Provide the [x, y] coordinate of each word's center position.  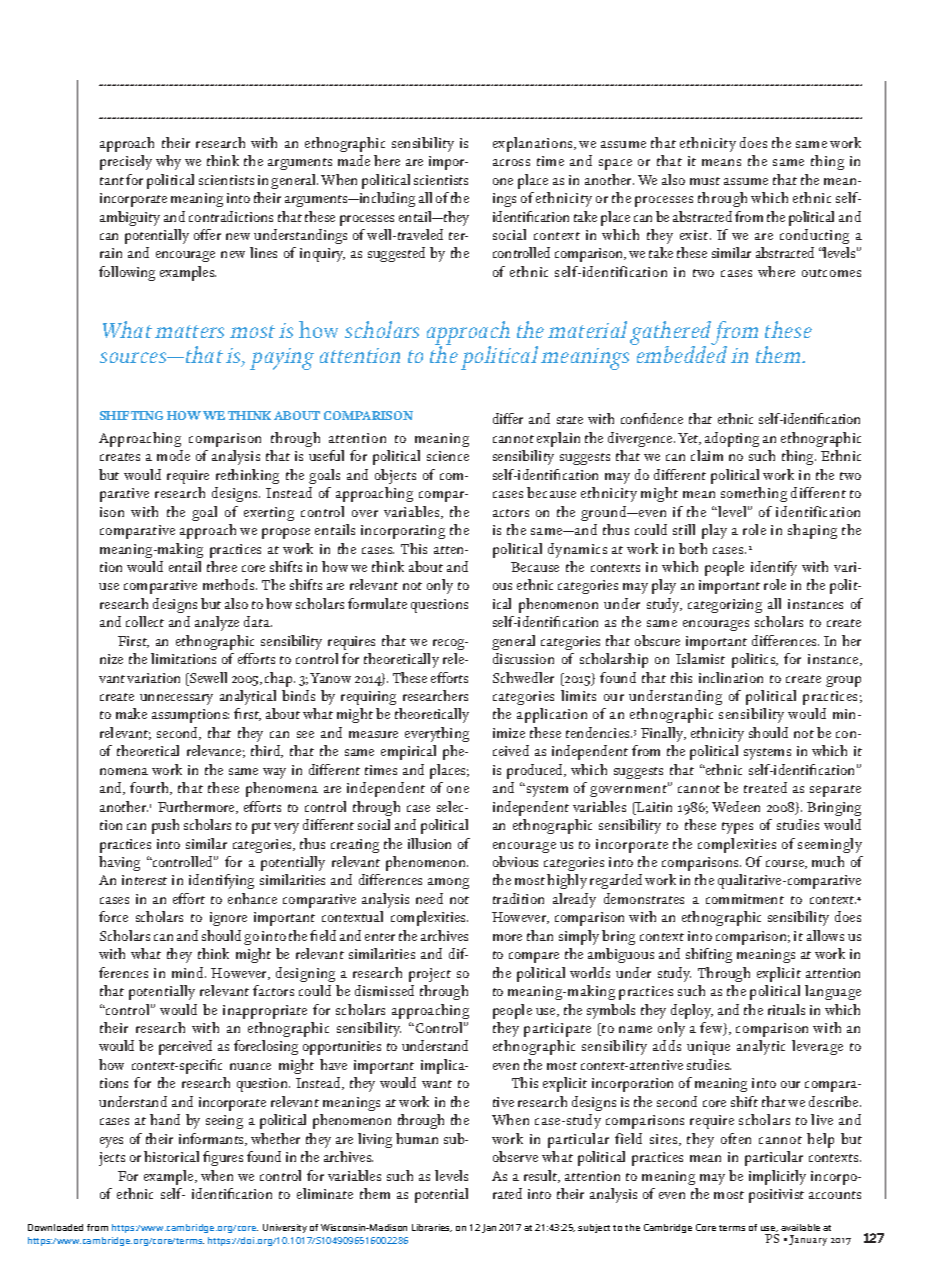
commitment [745, 899]
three [222, 566]
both [693, 548]
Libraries [432, 1228]
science [448, 456]
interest [144, 880]
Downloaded [55, 1227]
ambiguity [130, 218]
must [705, 181]
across [511, 162]
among [448, 883]
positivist [776, 1196]
